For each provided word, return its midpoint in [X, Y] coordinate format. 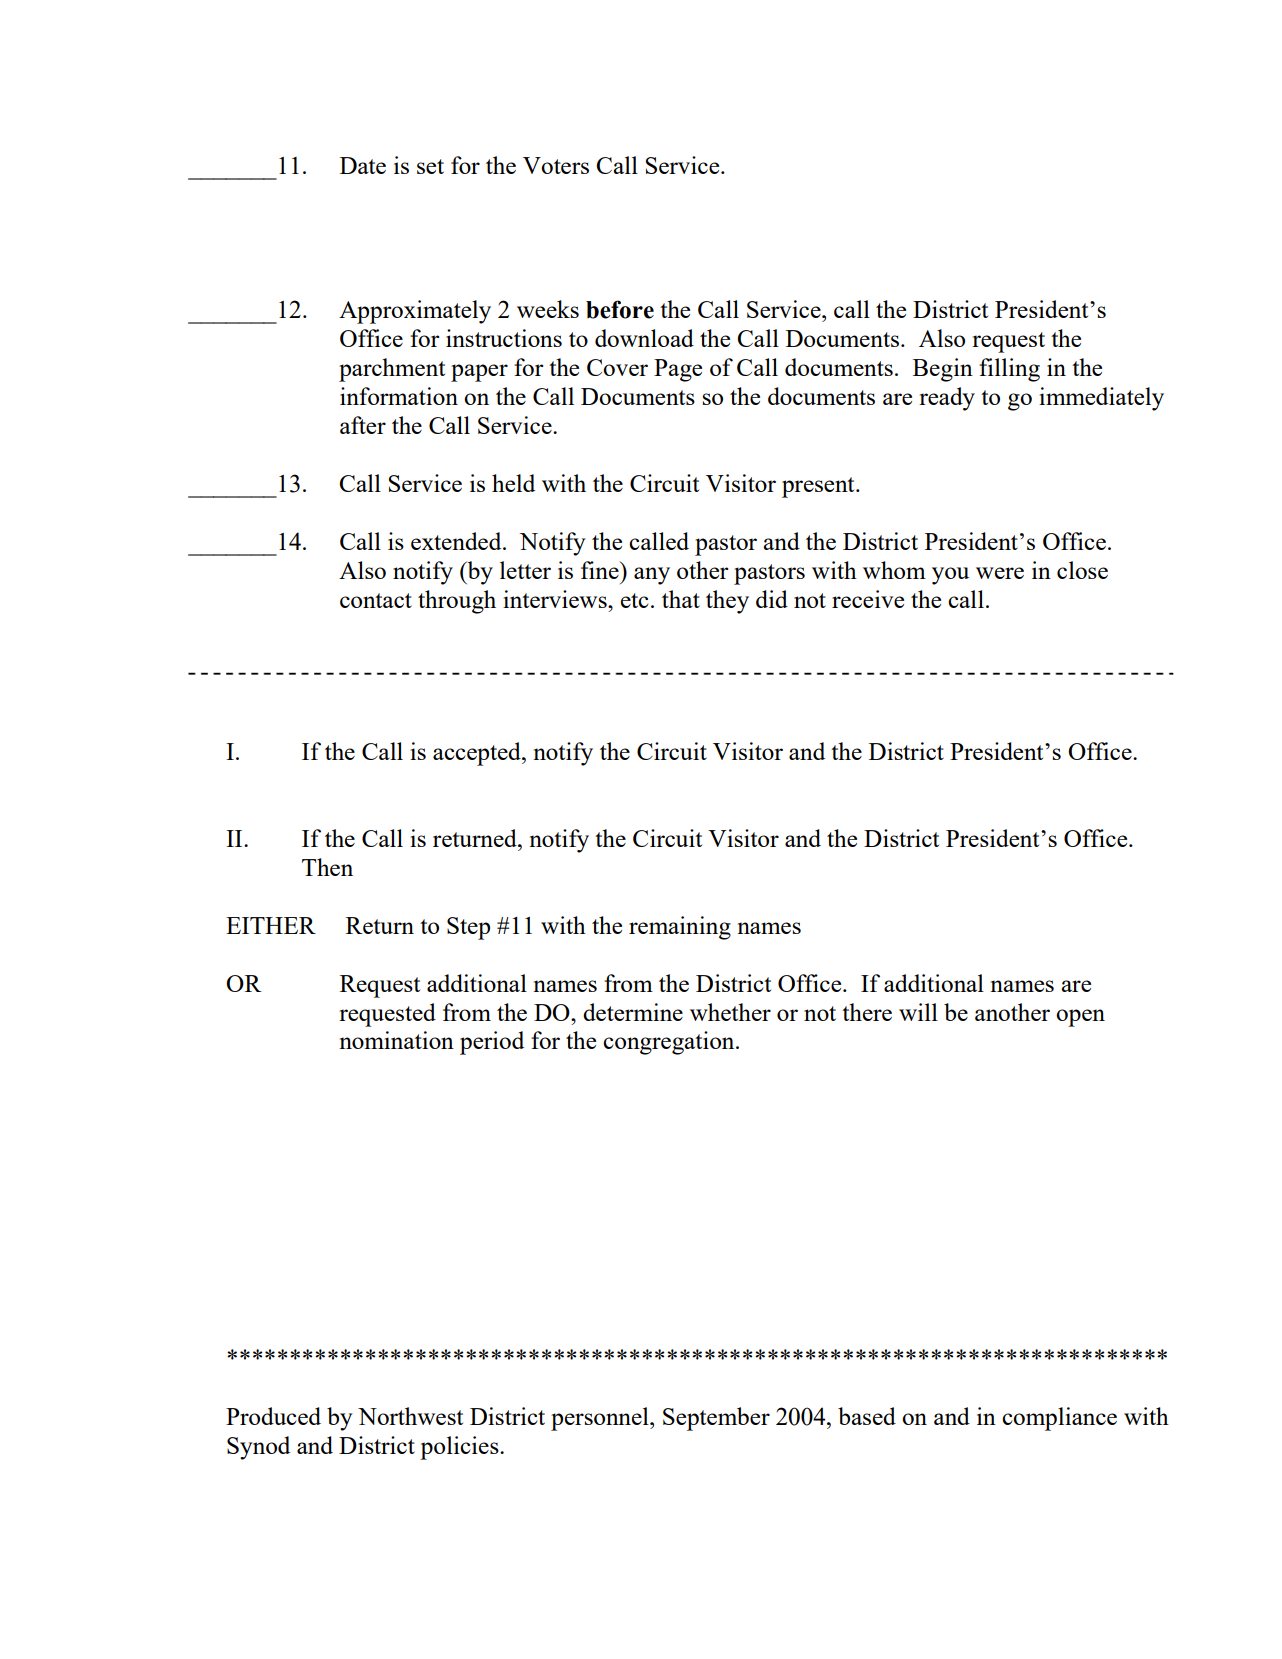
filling [1009, 370]
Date [363, 165]
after [363, 425]
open [1080, 1018]
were [1000, 573]
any [652, 576]
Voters [556, 165]
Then [327, 867]
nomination [396, 1040]
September [716, 1419]
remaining [680, 928]
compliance [1059, 1419]
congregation [670, 1043]
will [918, 1012]
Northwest [410, 1416]
